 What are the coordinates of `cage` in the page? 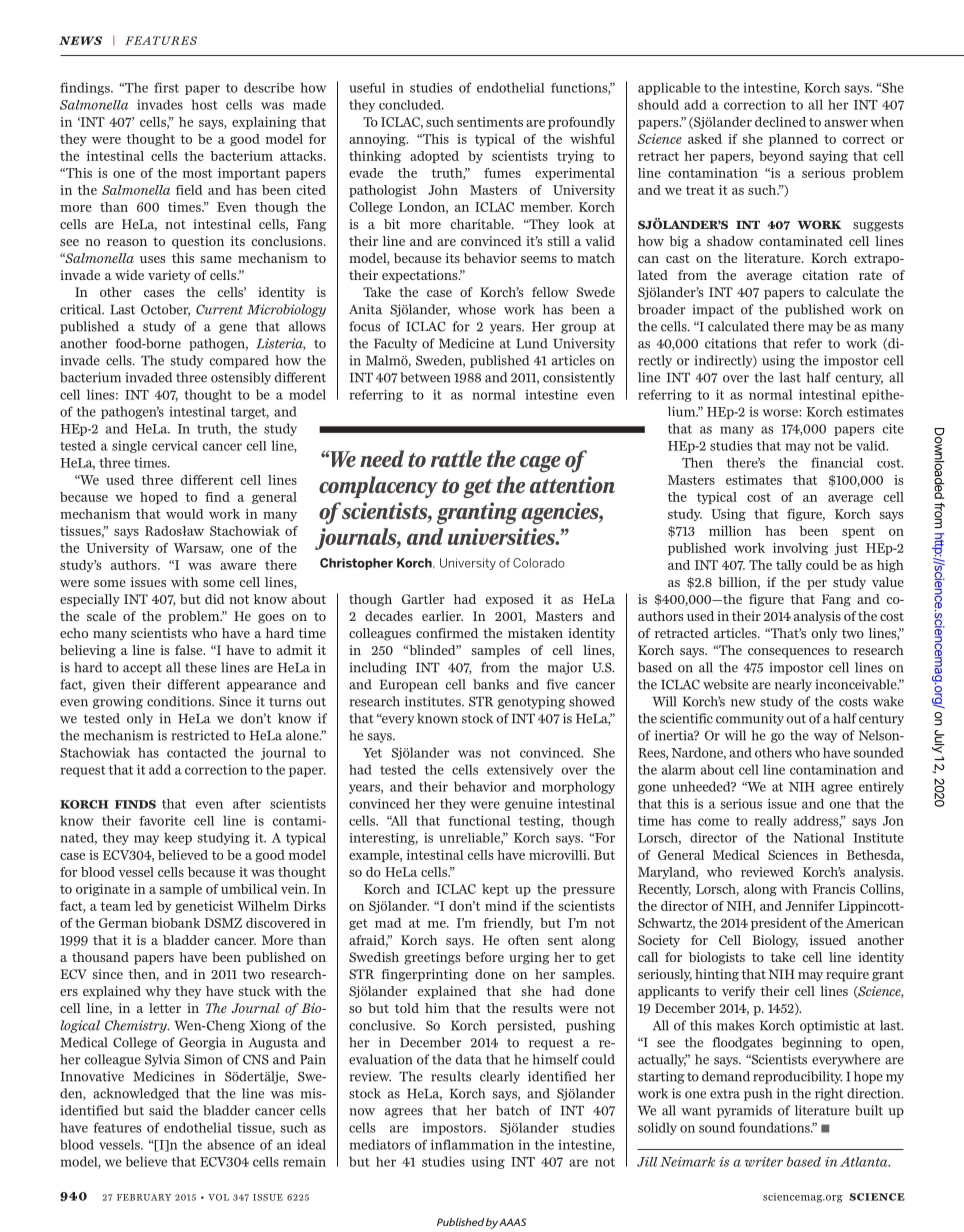 It's located at (540, 464).
